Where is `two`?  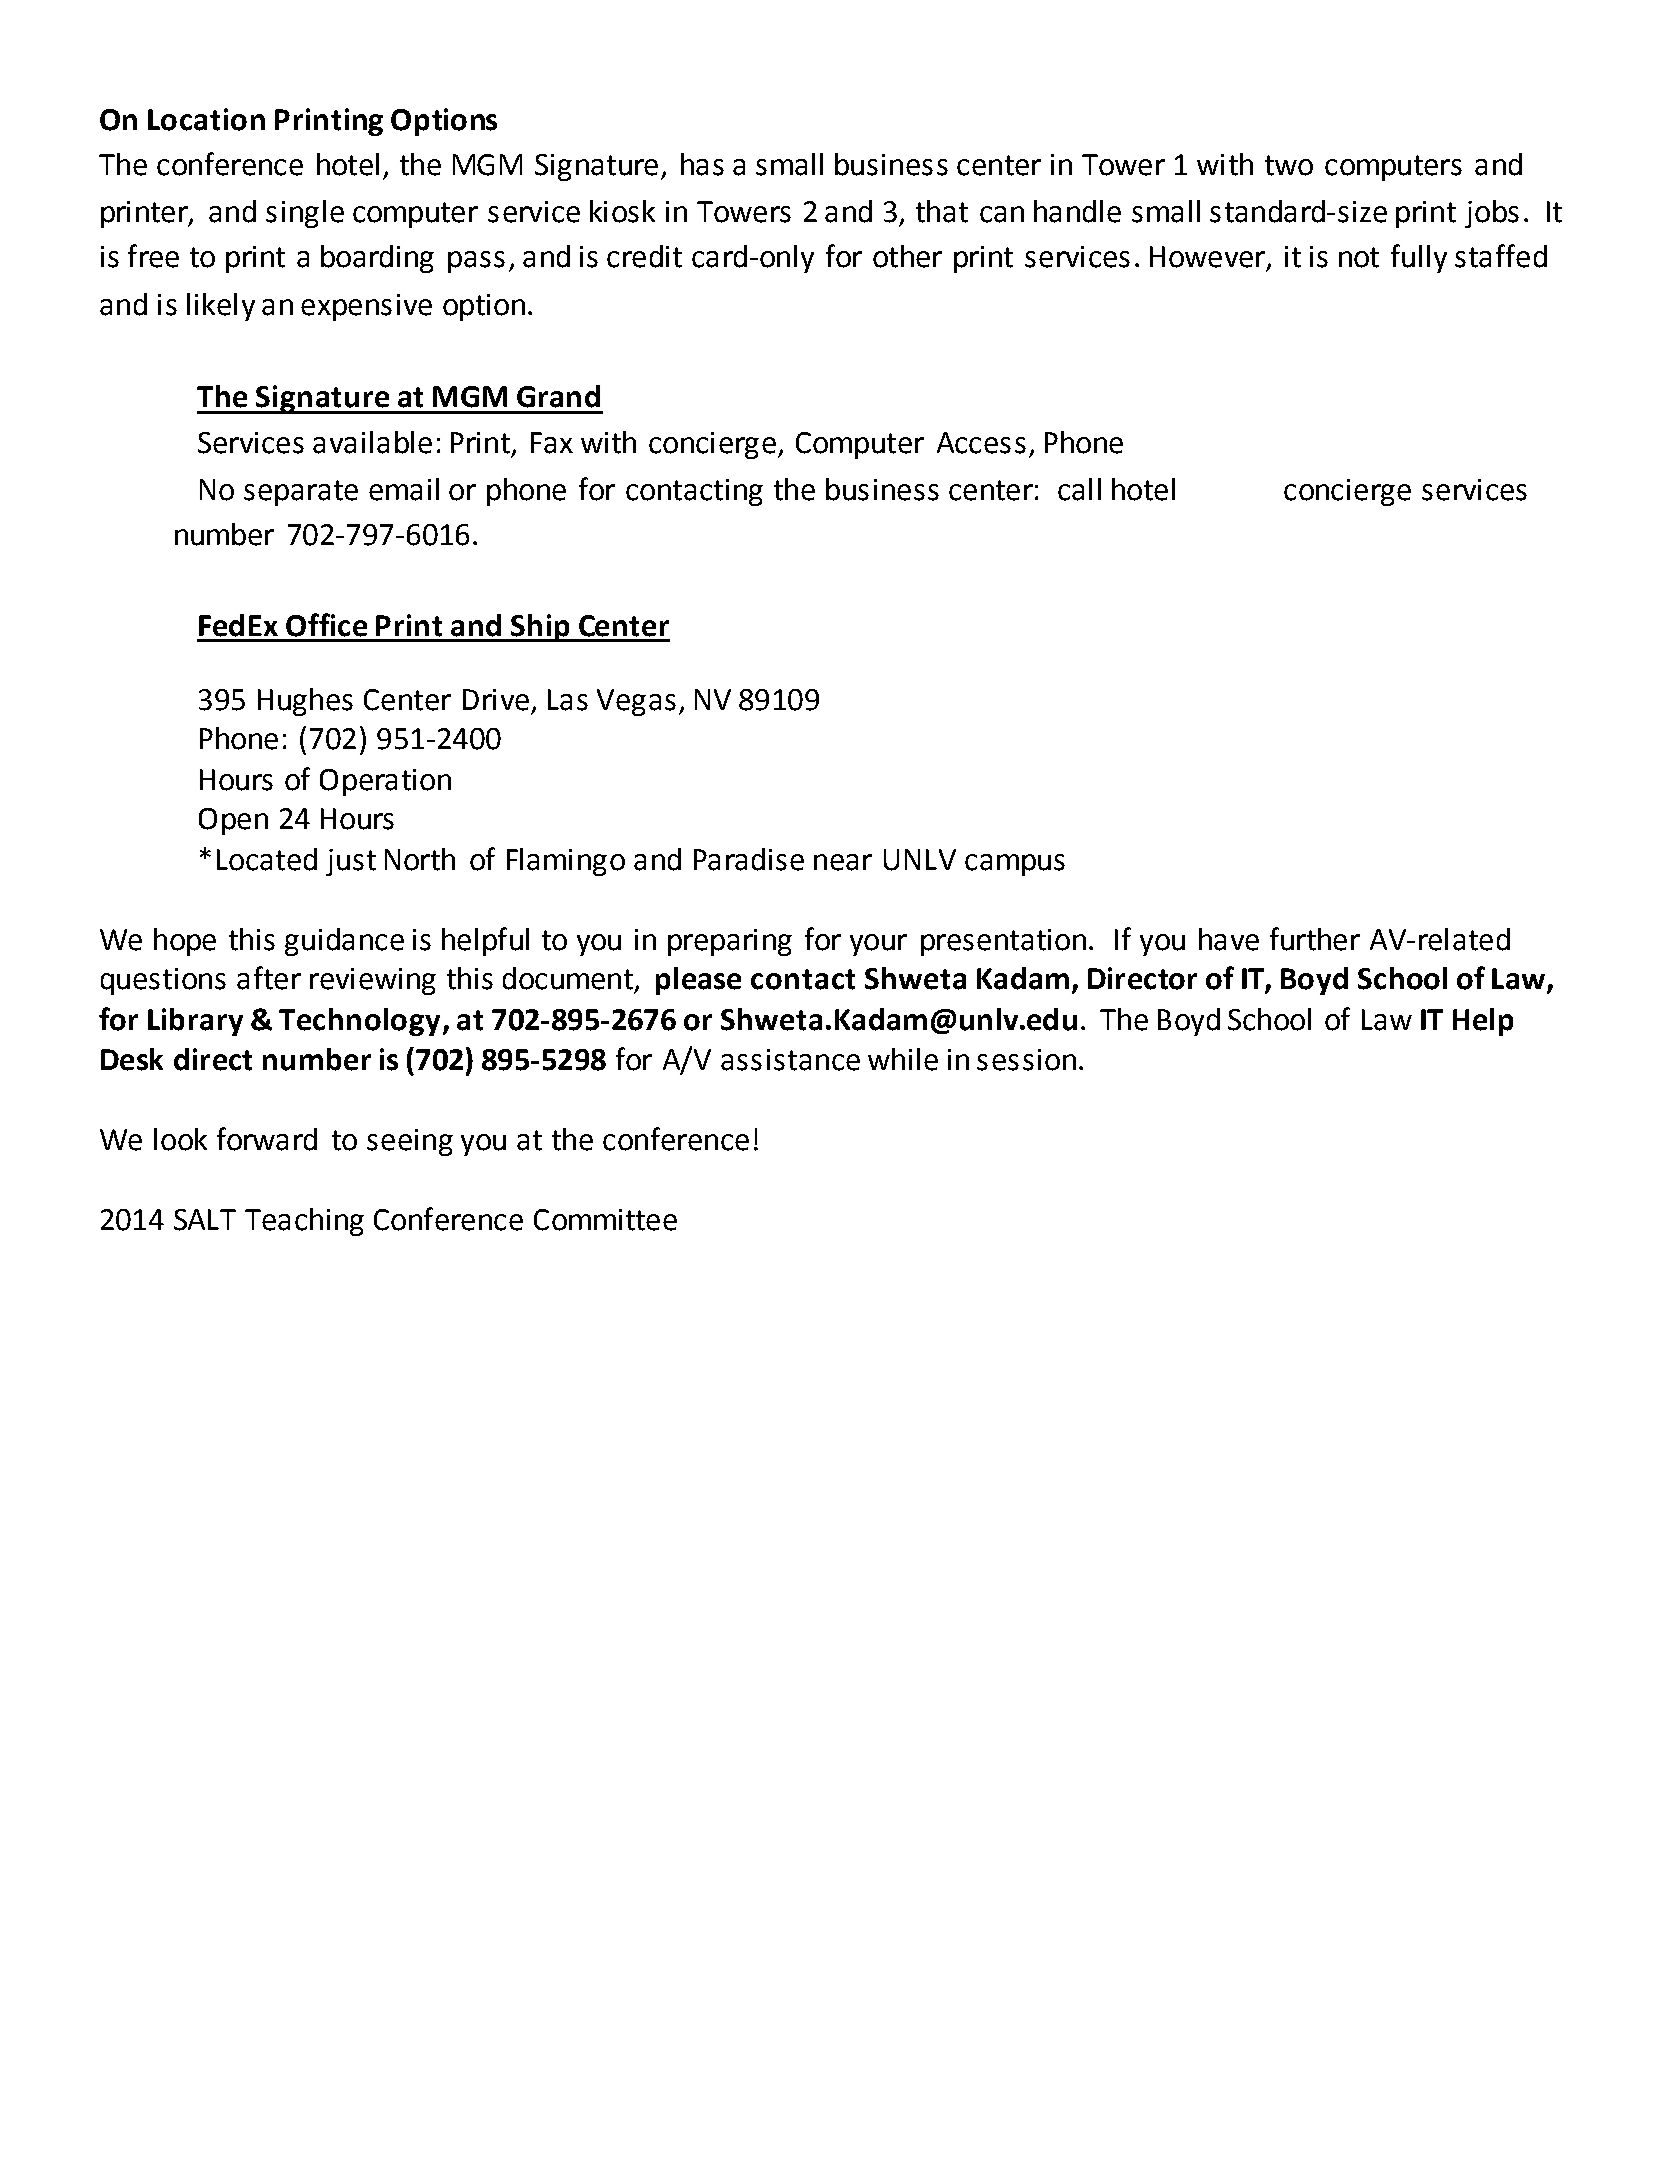 two is located at coordinates (1289, 165).
